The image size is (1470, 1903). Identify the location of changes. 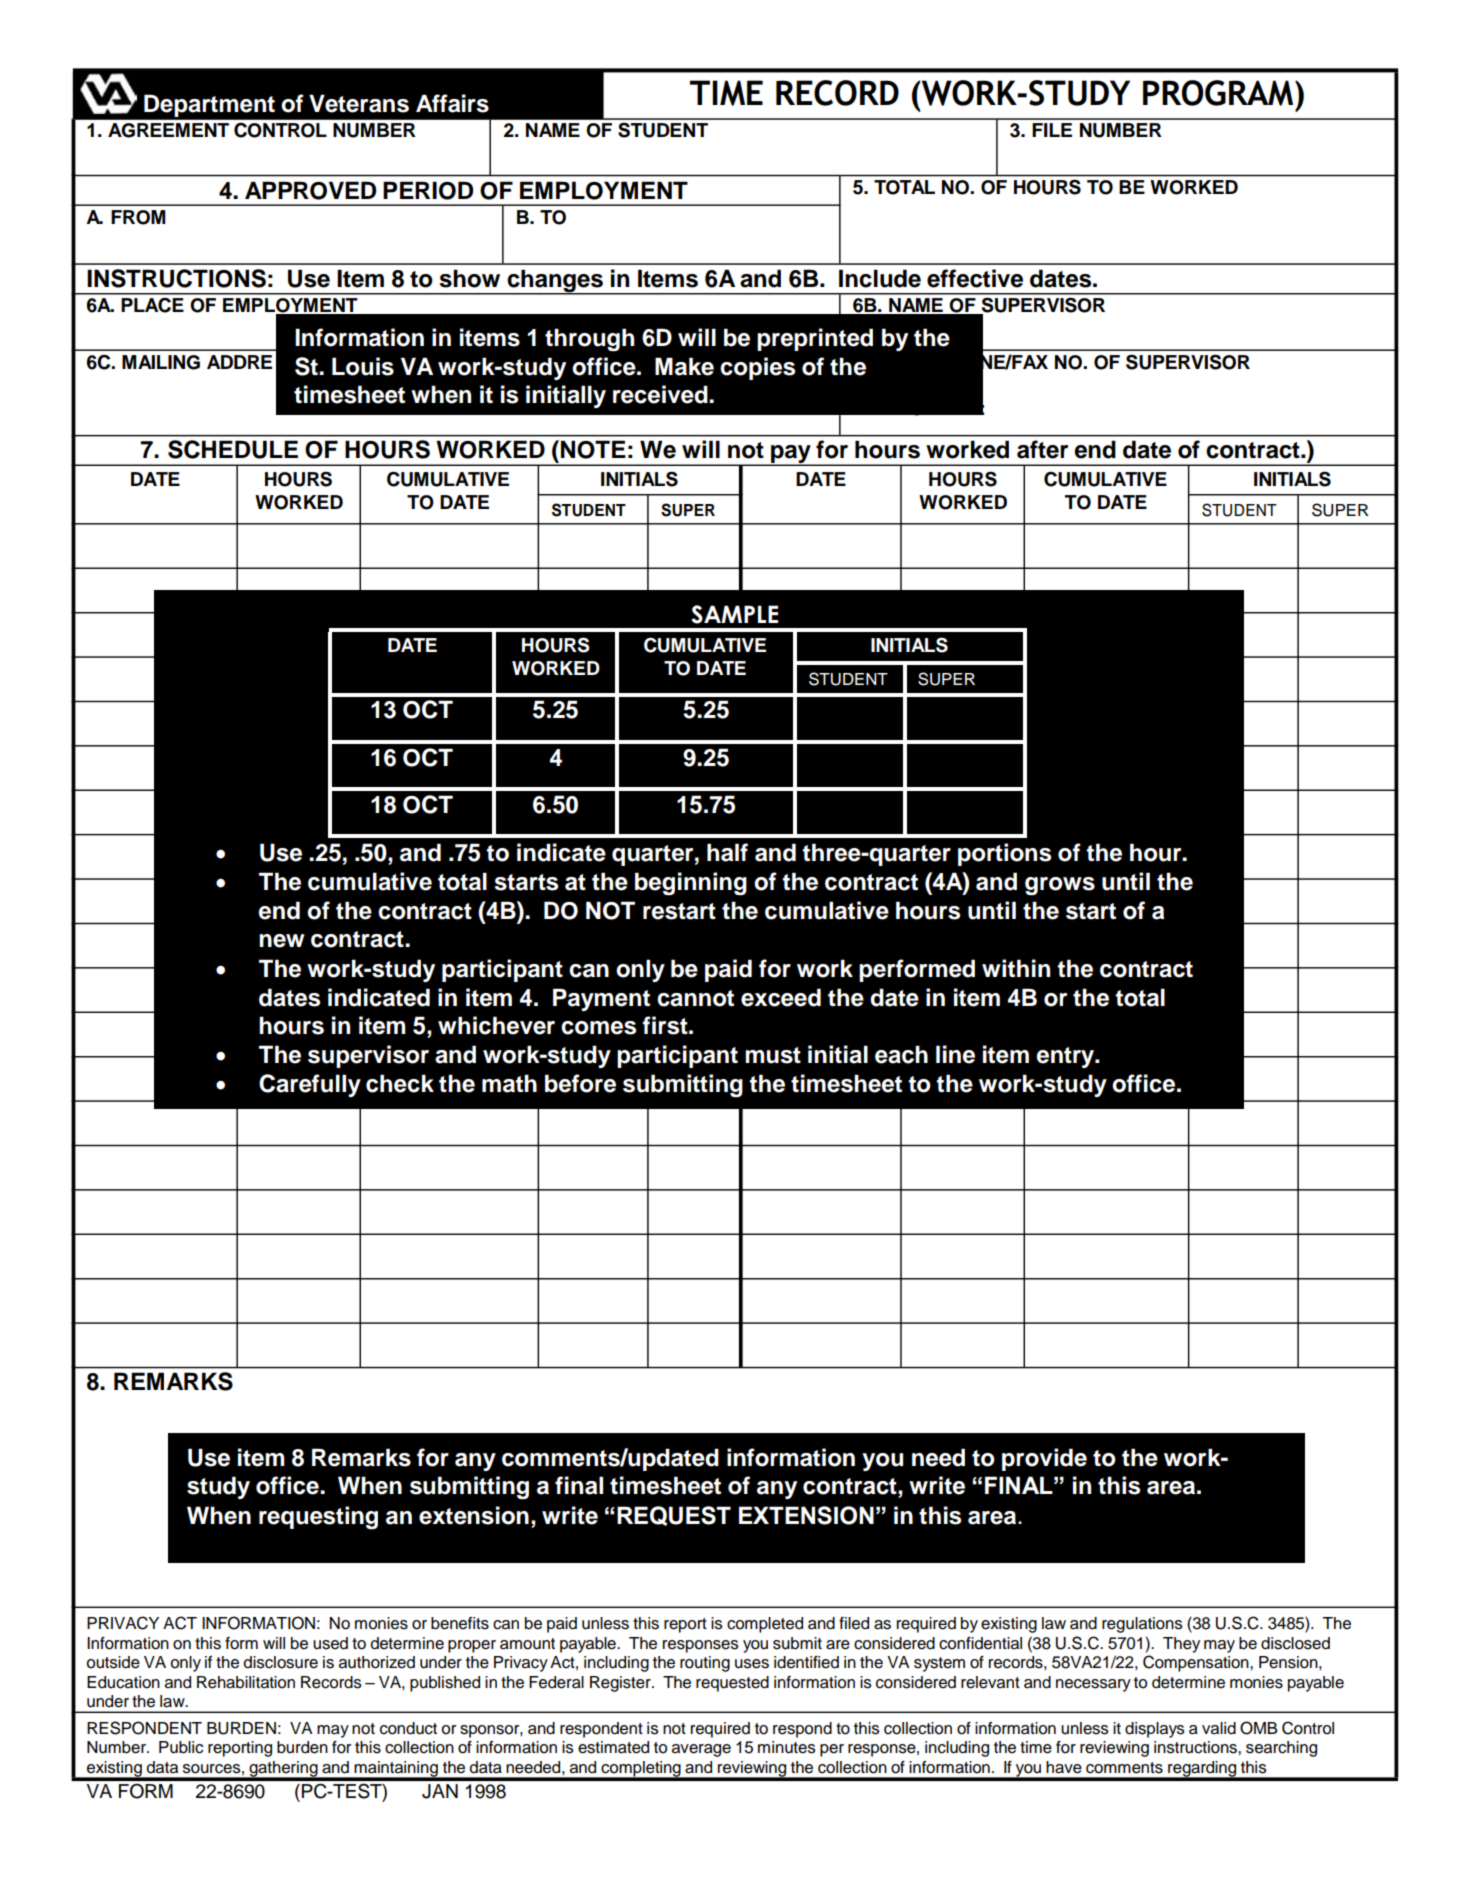
(555, 282).
